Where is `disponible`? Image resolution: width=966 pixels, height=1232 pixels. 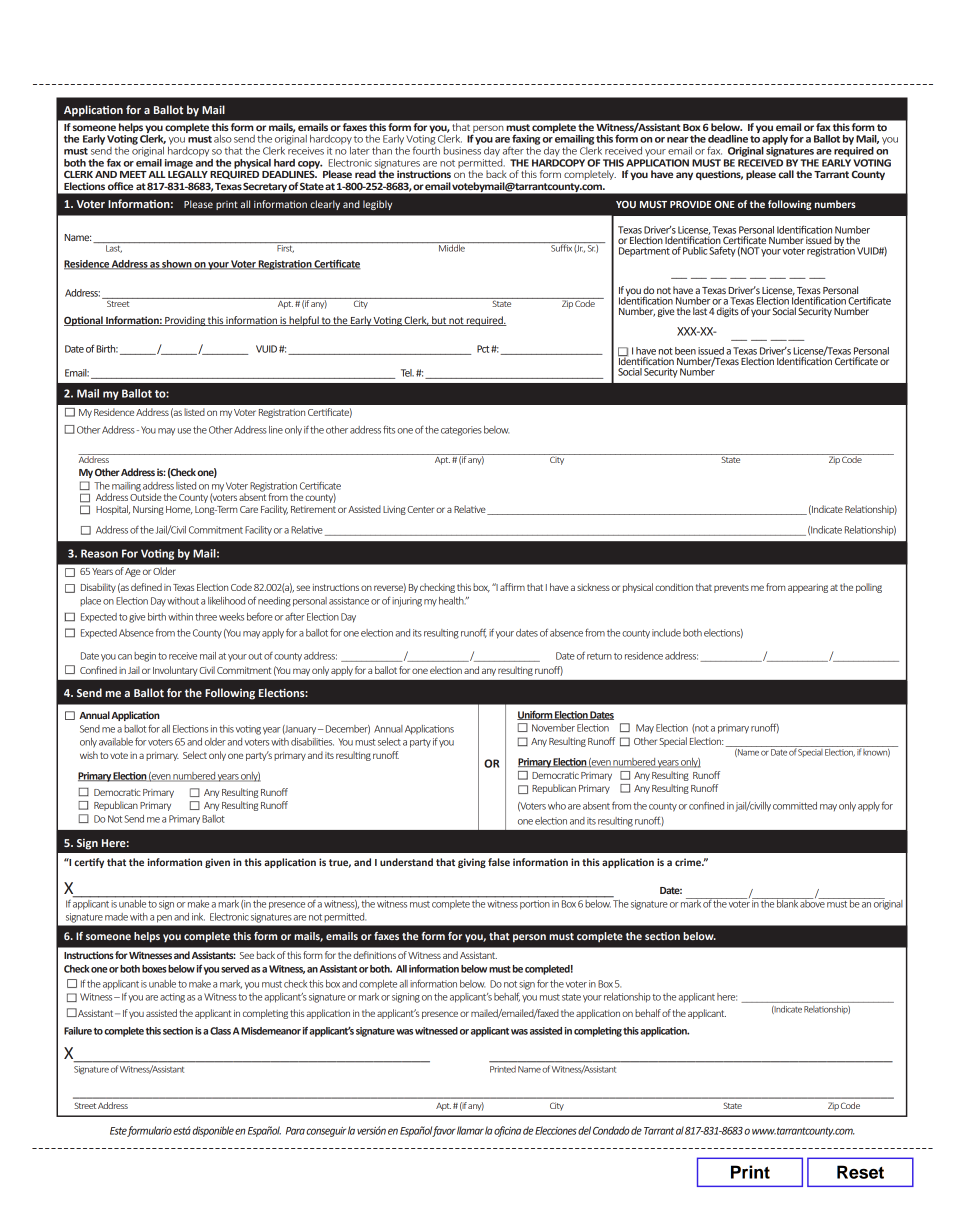
disponible is located at coordinates (213, 1131).
